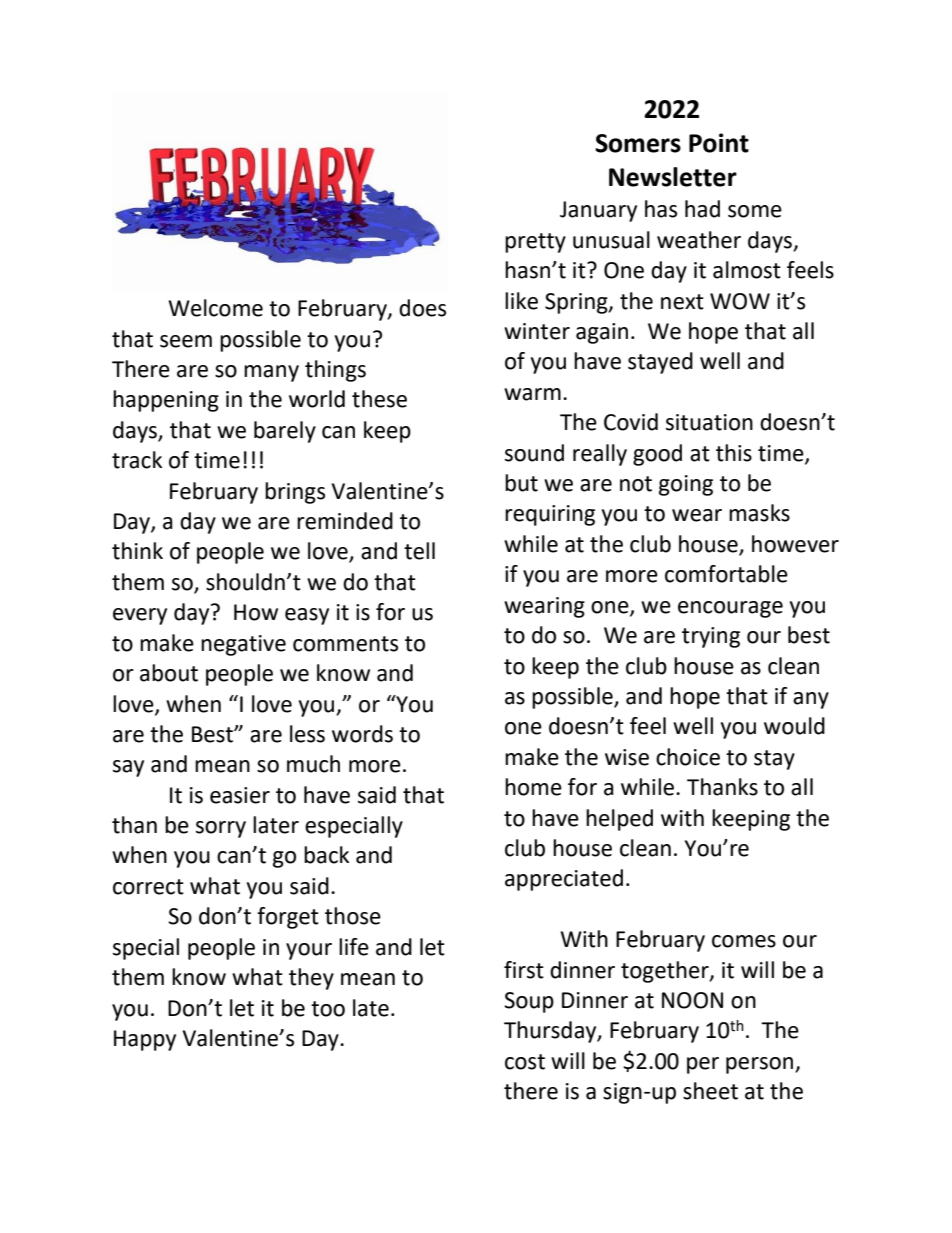 The width and height of the page is (952, 1233). Describe the element at coordinates (535, 243) in the page. I see `pretty` at that location.
